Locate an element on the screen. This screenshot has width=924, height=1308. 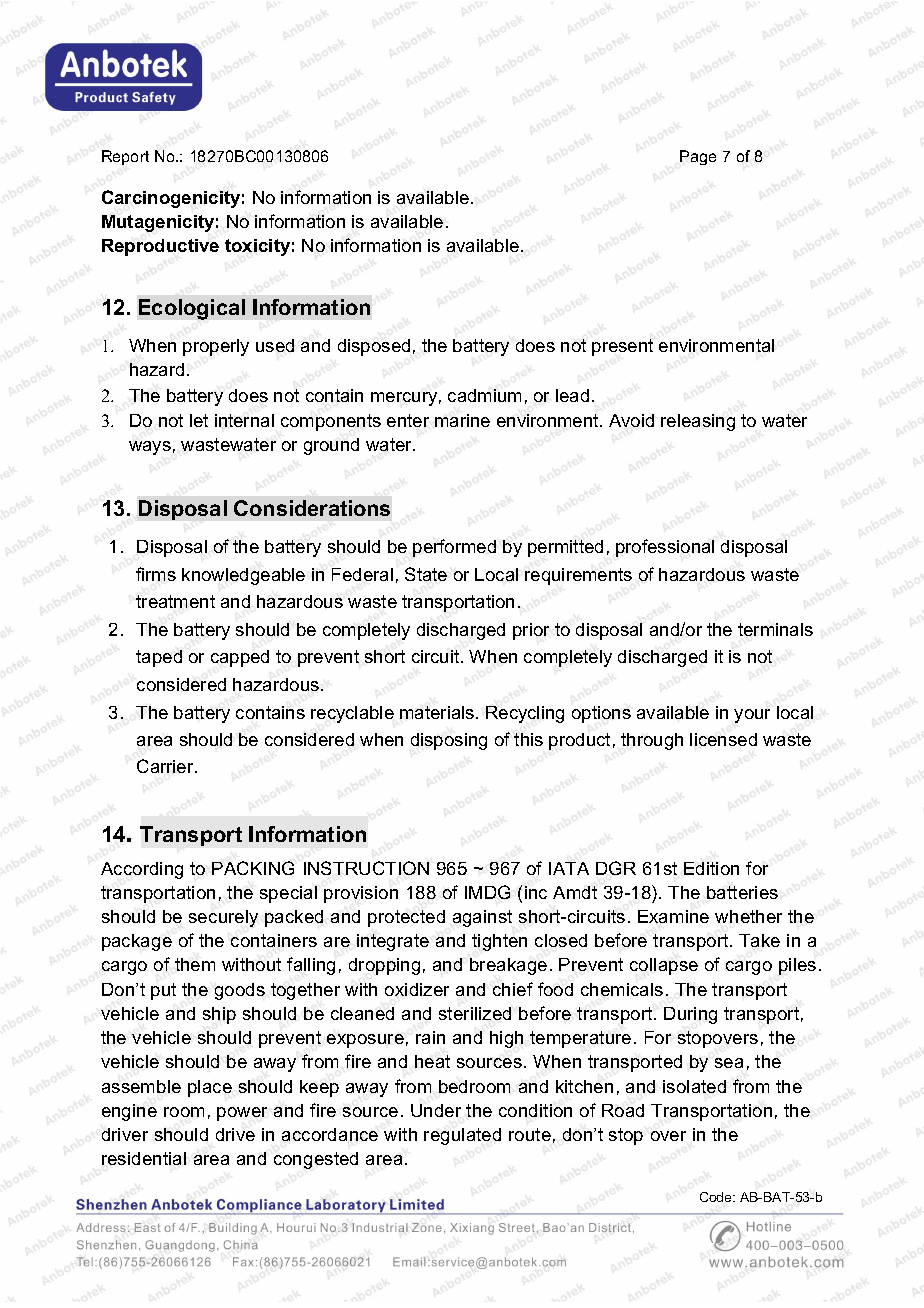
licensed is located at coordinates (723, 739).
